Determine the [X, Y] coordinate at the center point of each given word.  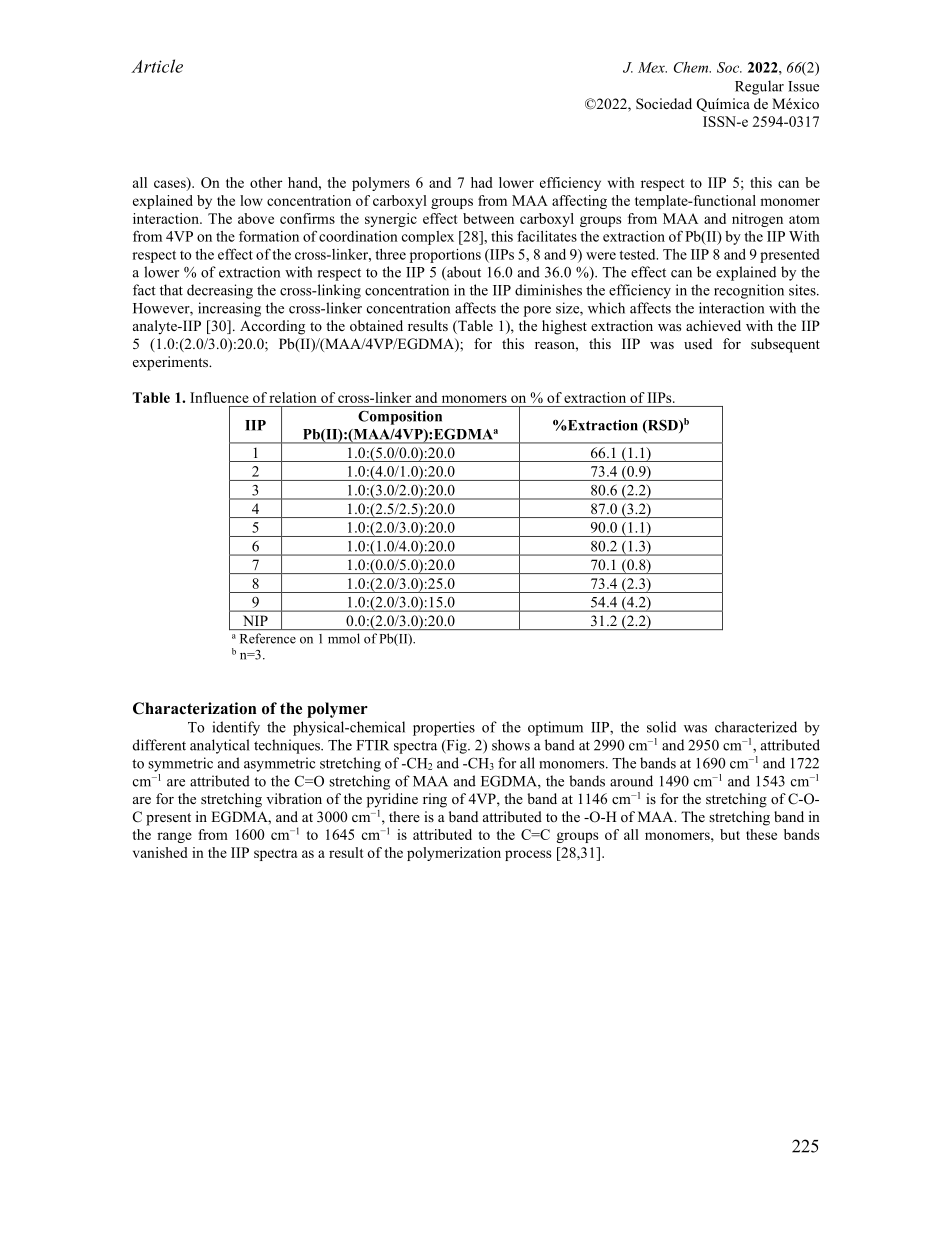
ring [435, 800]
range [174, 837]
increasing [229, 309]
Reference [268, 638]
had [482, 182]
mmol [343, 638]
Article [157, 66]
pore [537, 311]
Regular [759, 87]
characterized [756, 727]
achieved [713, 325]
